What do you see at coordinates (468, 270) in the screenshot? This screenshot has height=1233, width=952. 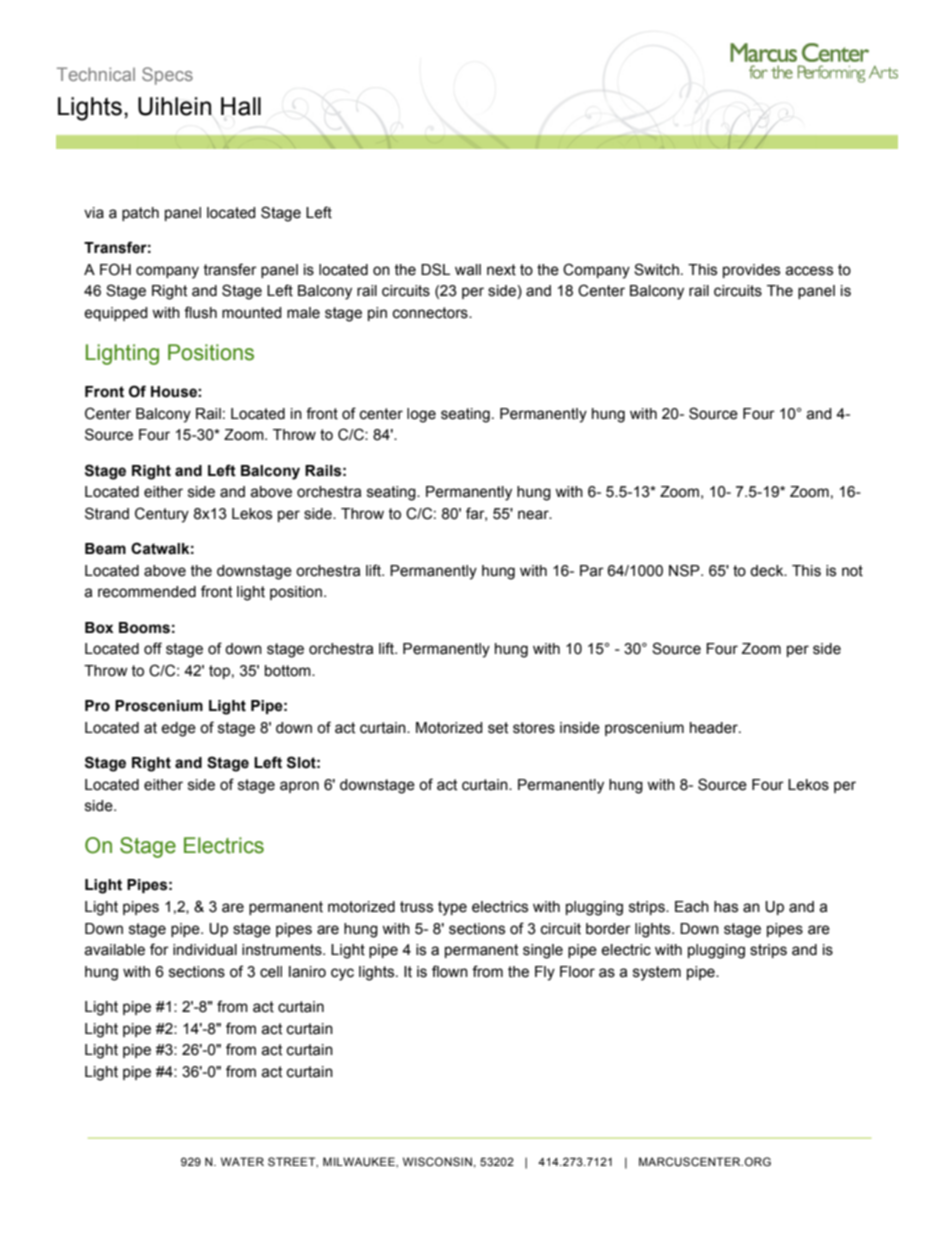 I see `wall` at bounding box center [468, 270].
